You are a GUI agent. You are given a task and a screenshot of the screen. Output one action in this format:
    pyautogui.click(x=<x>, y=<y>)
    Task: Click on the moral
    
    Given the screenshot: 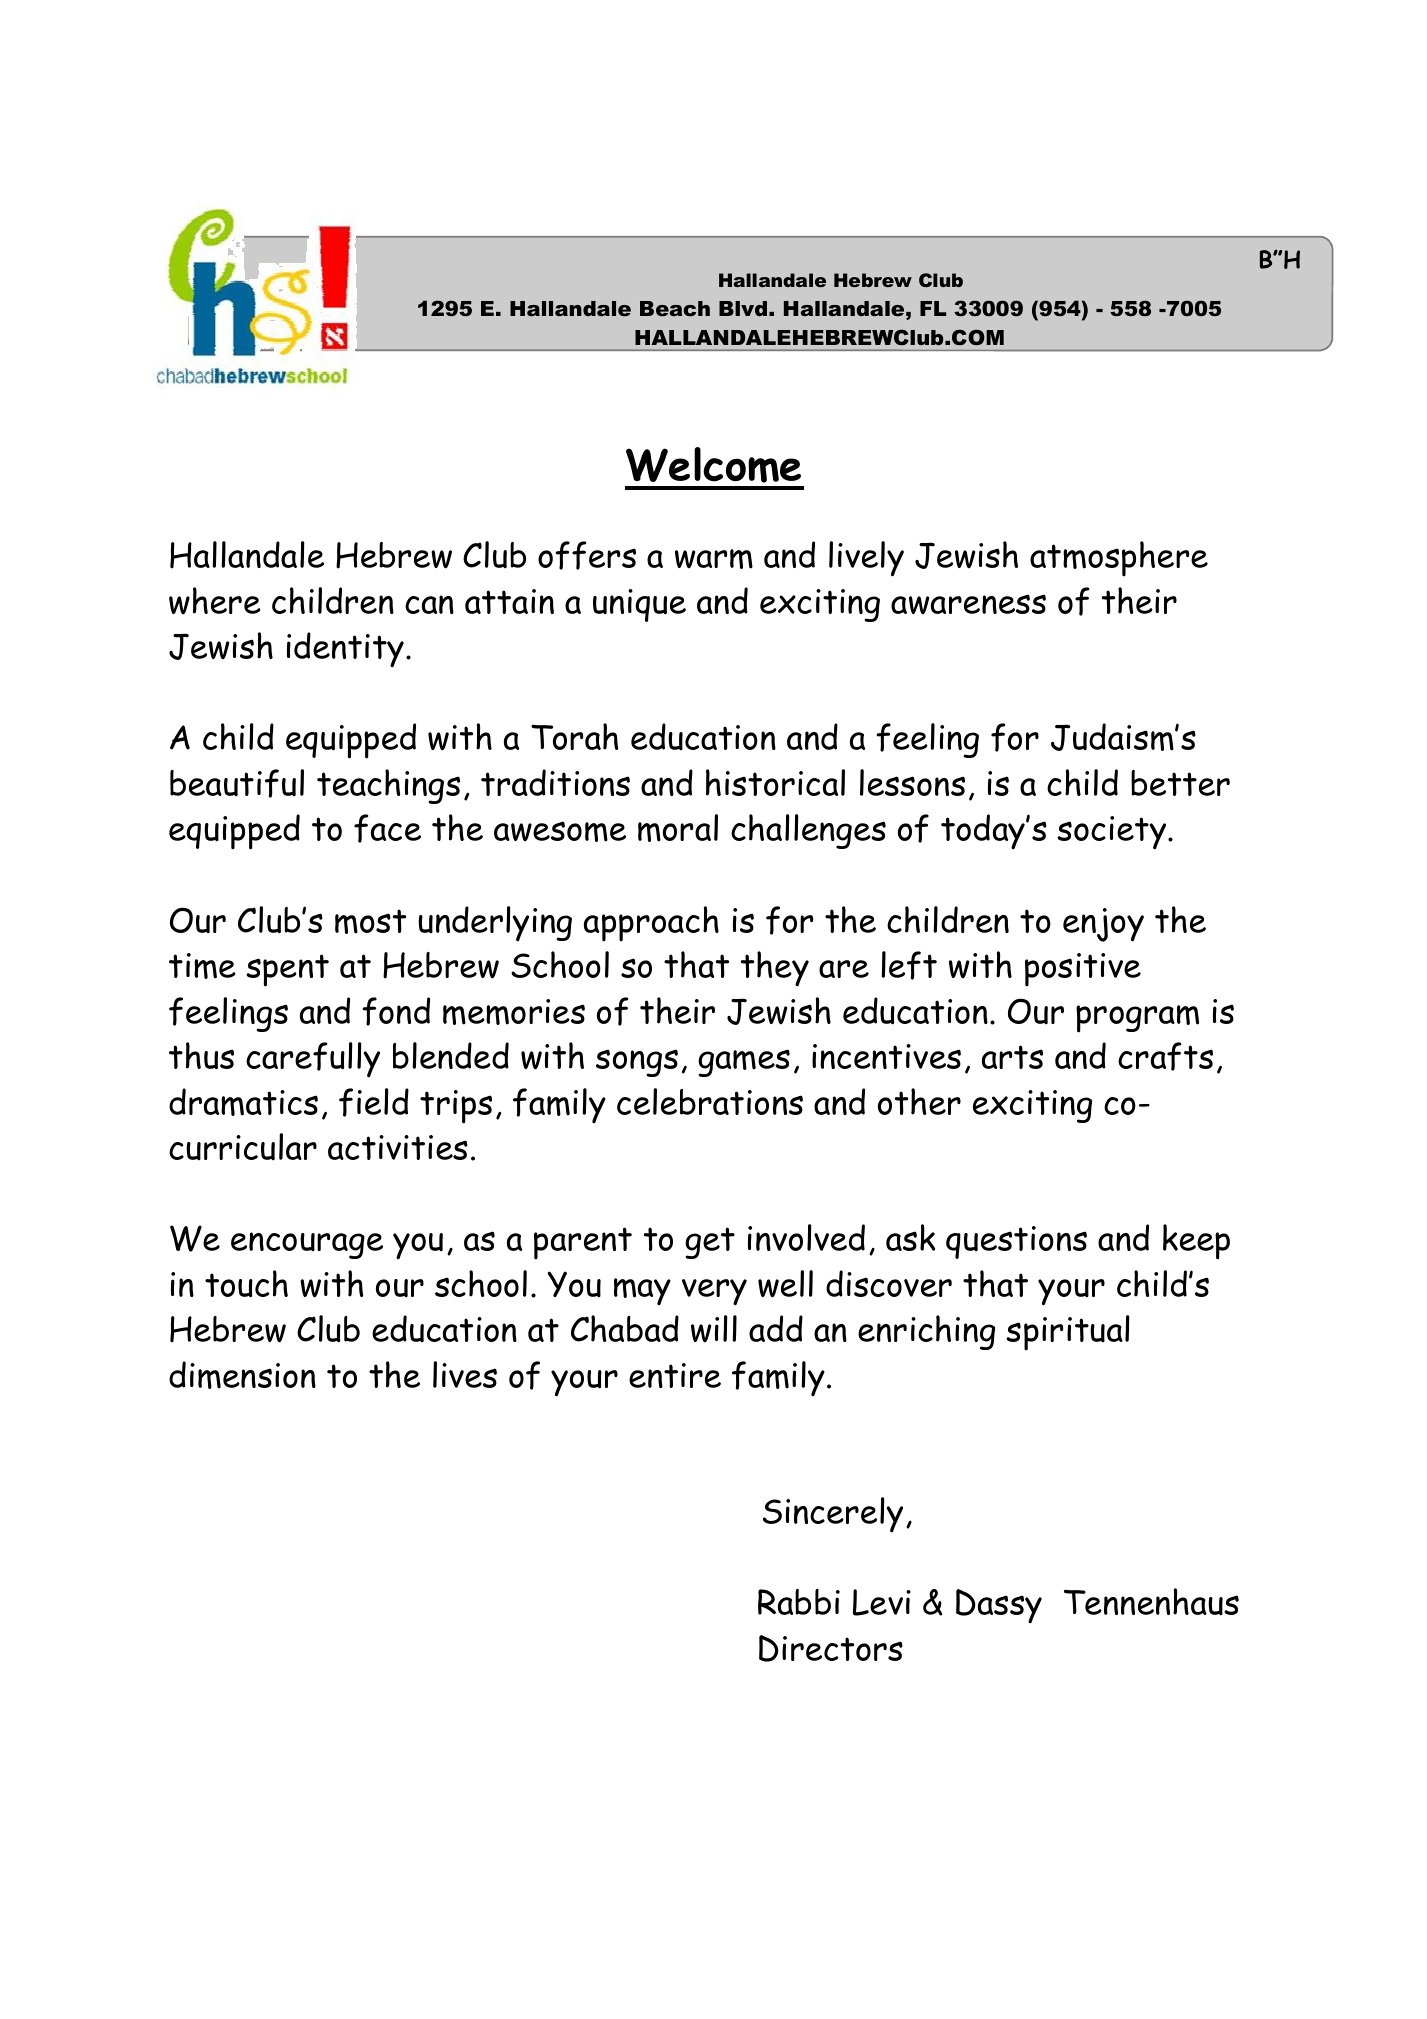 What is the action you would take?
    pyautogui.click(x=678, y=828)
